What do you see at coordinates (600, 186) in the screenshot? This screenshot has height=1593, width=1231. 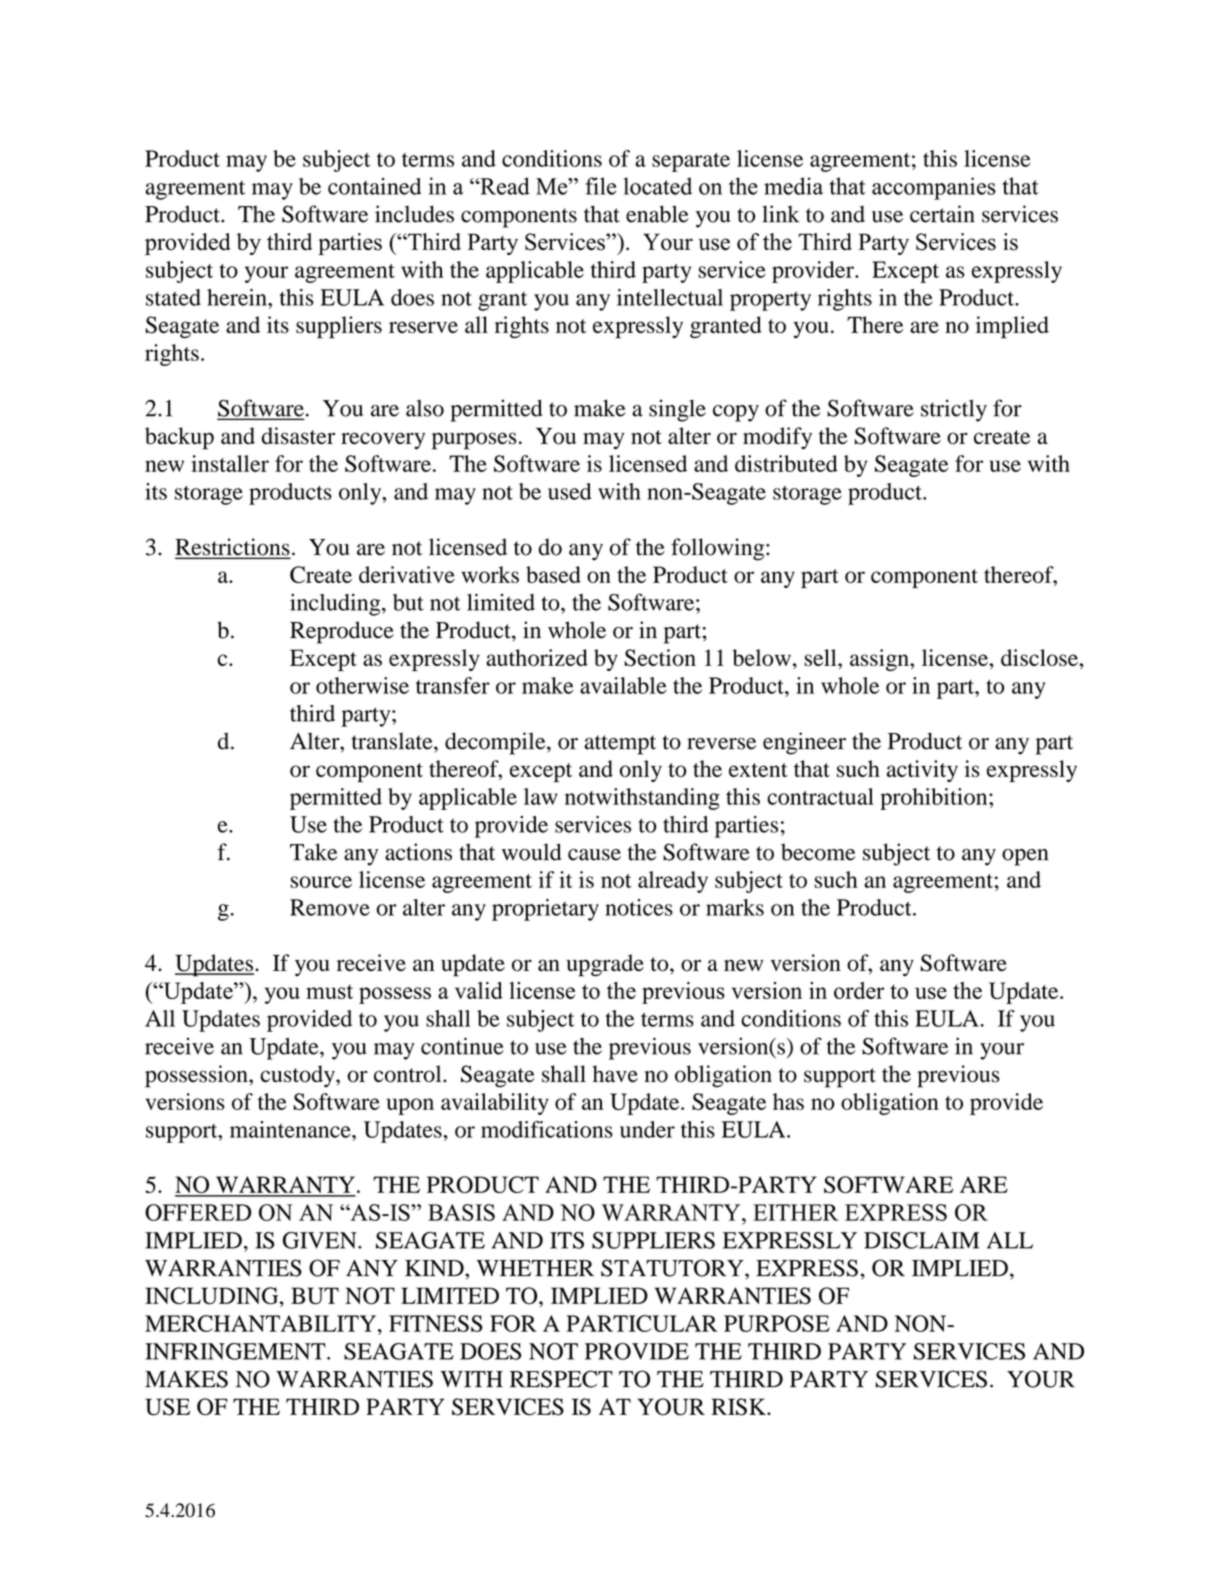 I see `file` at bounding box center [600, 186].
